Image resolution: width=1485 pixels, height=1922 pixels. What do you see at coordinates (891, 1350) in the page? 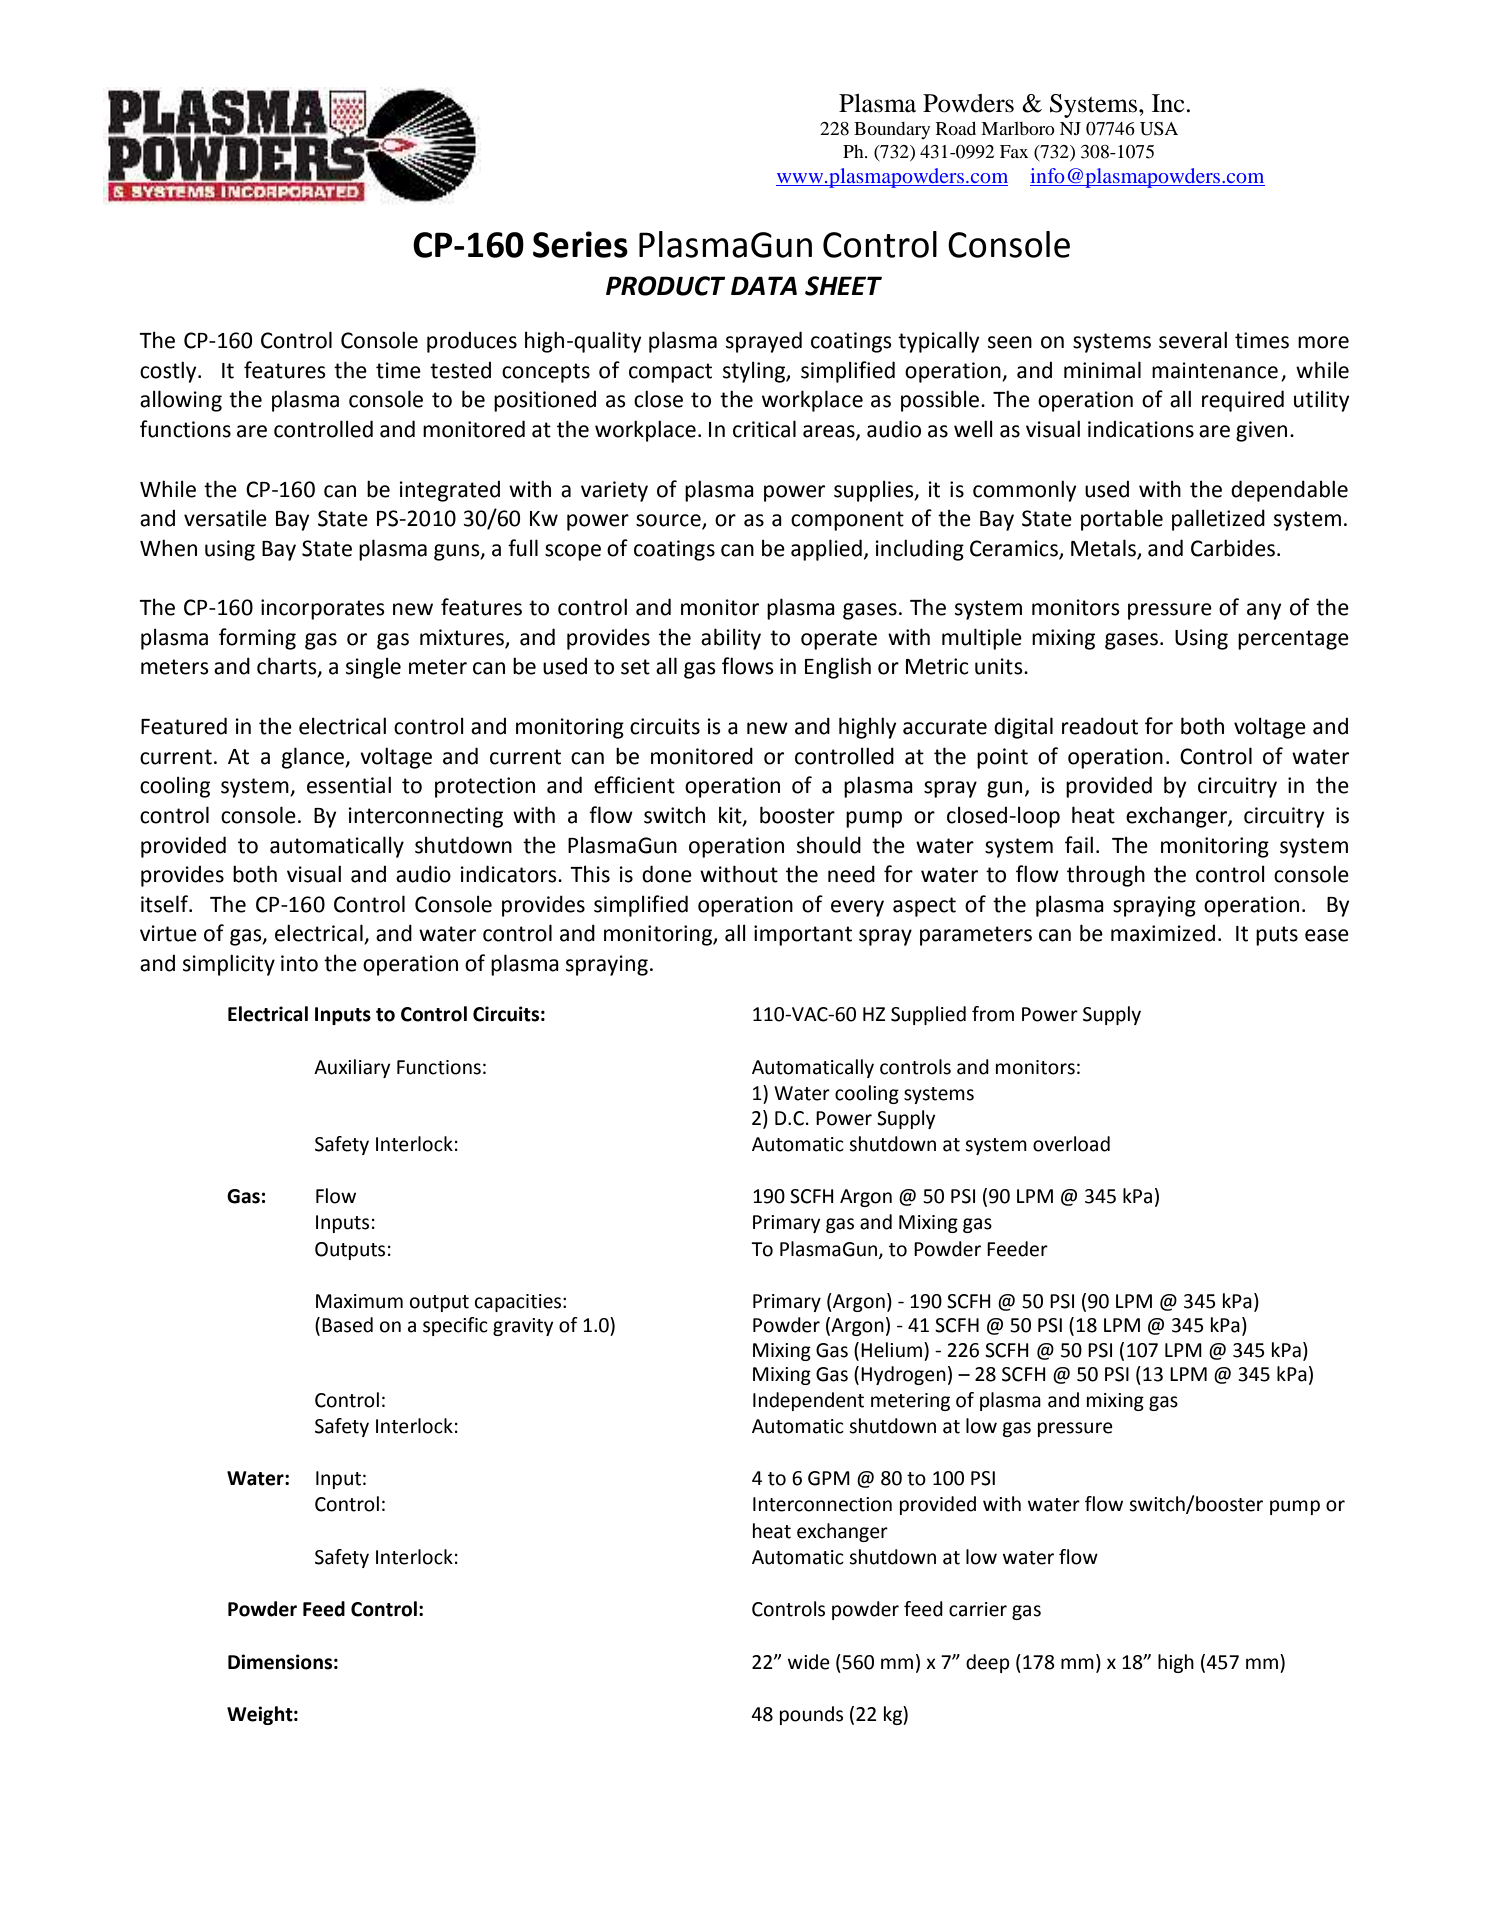
I see `Helium` at bounding box center [891, 1350].
